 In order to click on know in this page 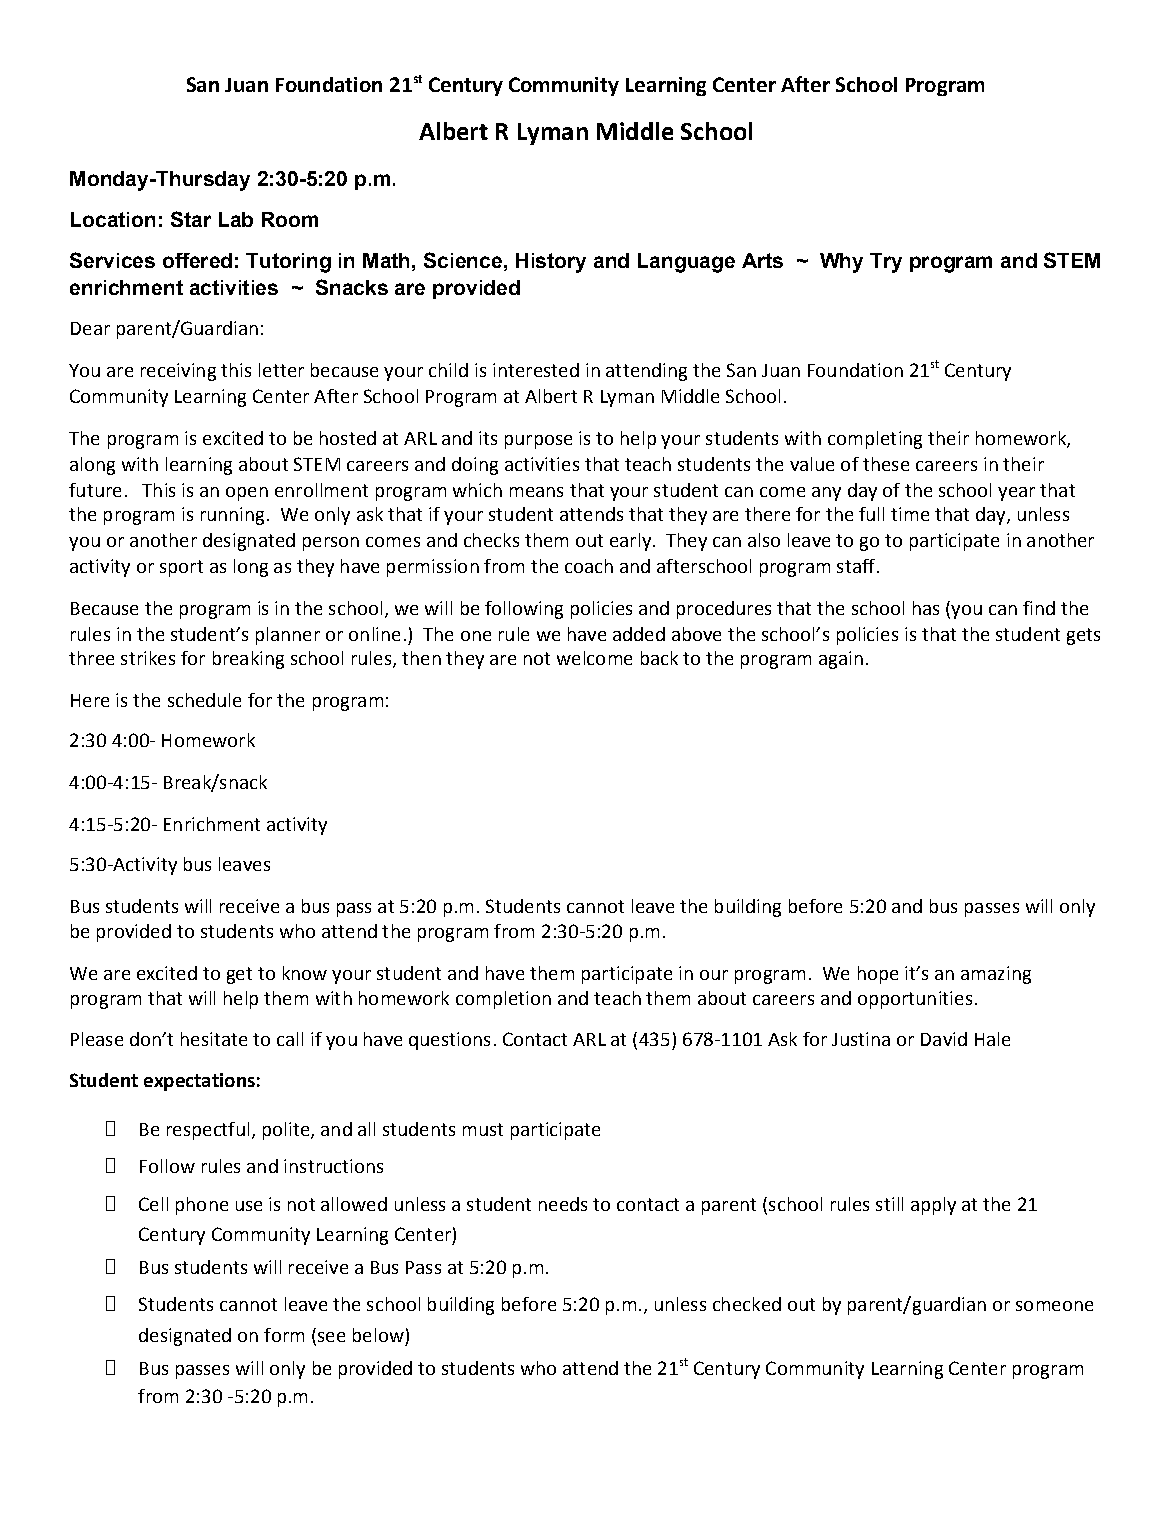, I will do `click(305, 973)`.
